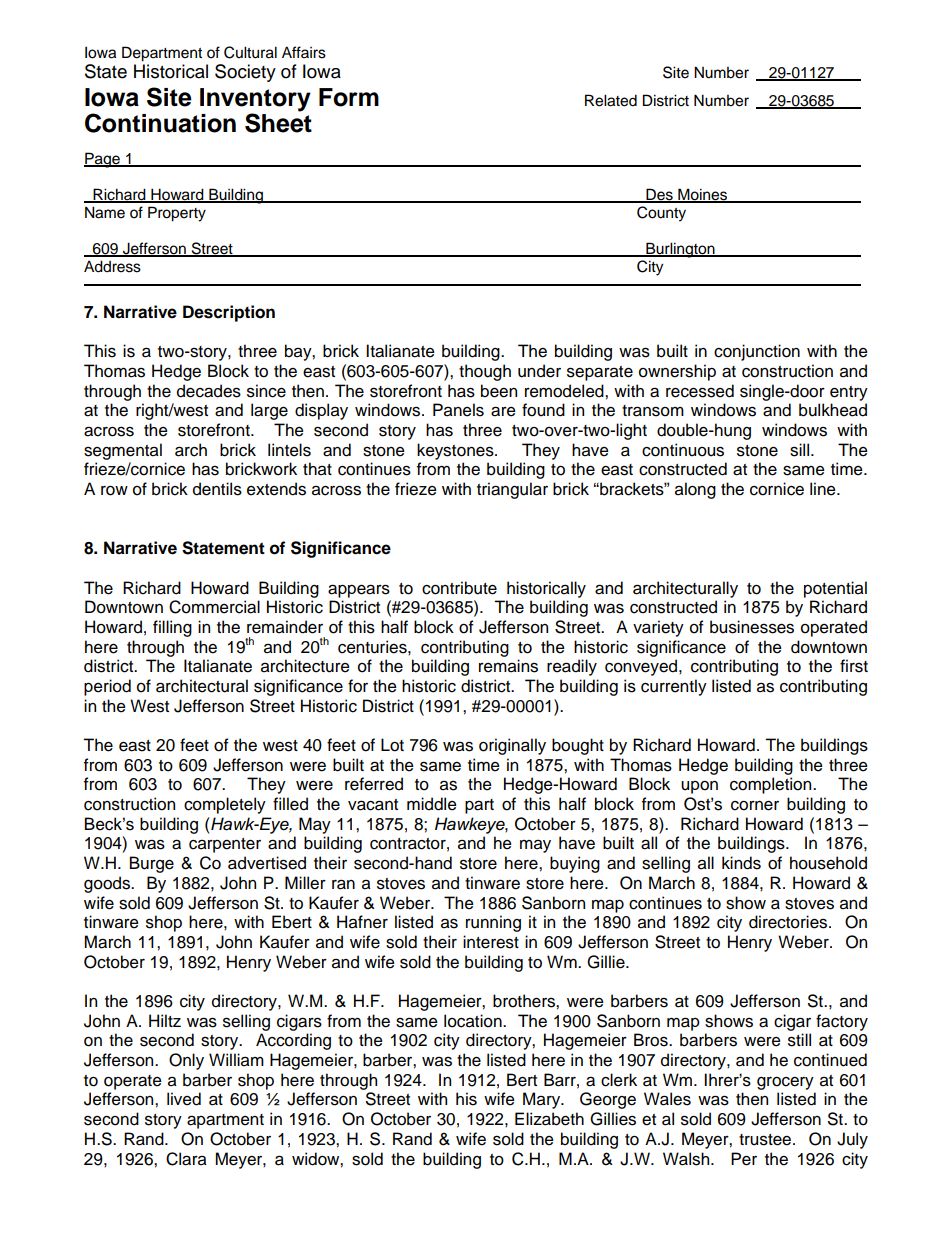 The image size is (952, 1233). I want to click on trustee, so click(766, 1140).
